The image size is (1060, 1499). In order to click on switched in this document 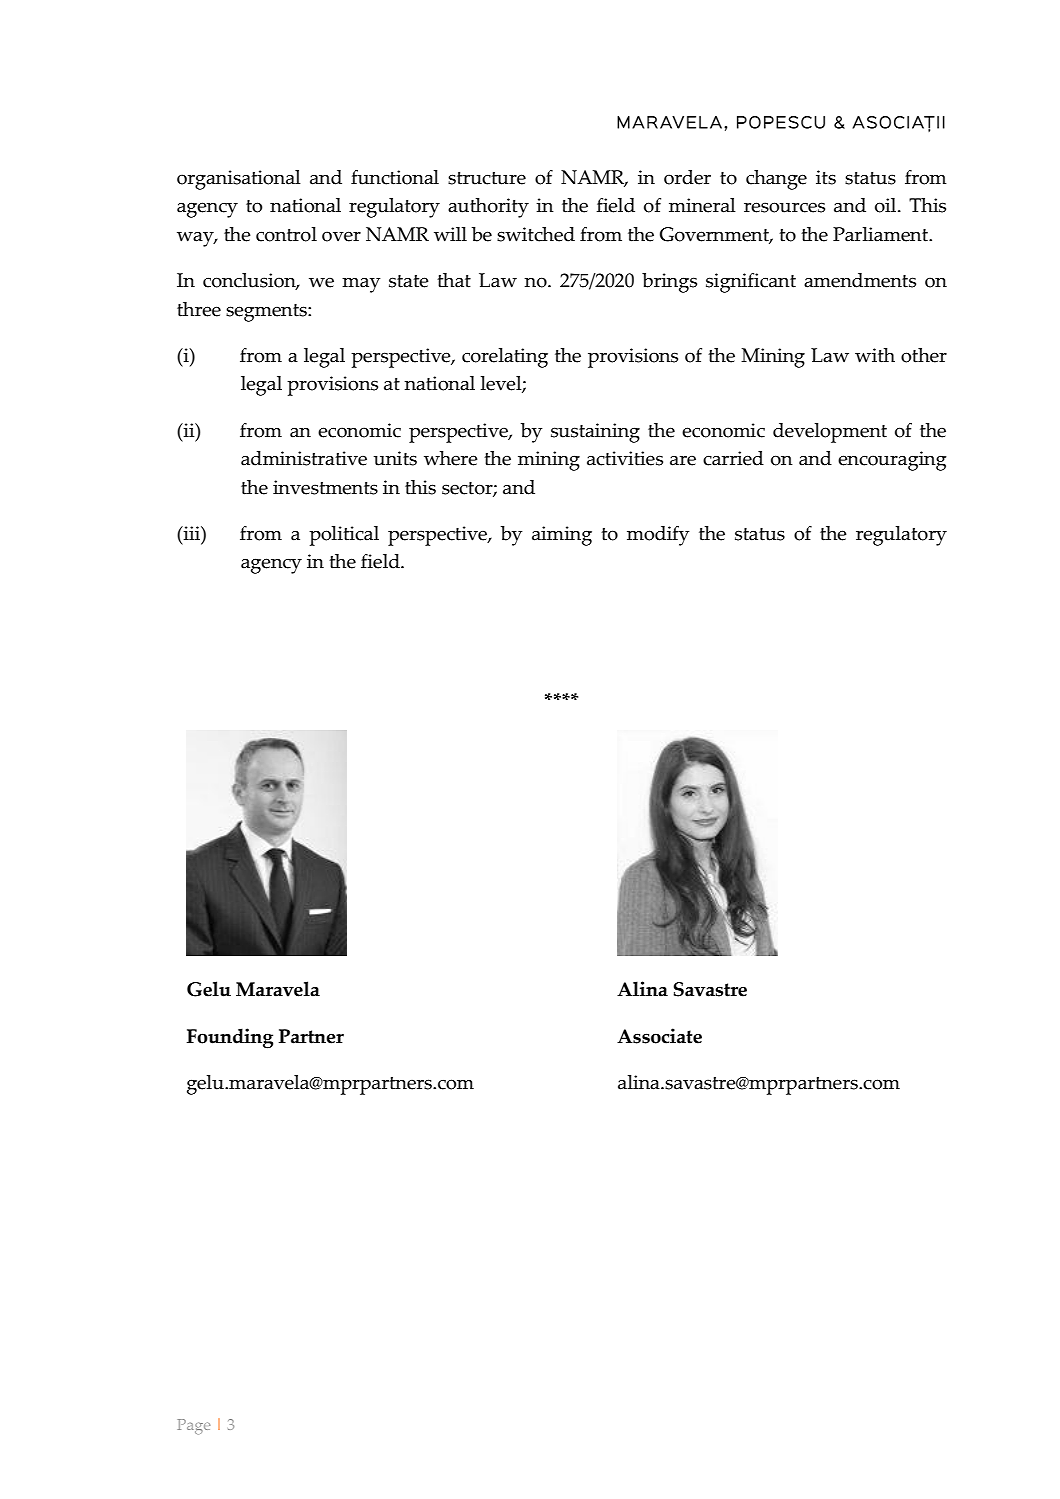, I will do `click(536, 234)`.
